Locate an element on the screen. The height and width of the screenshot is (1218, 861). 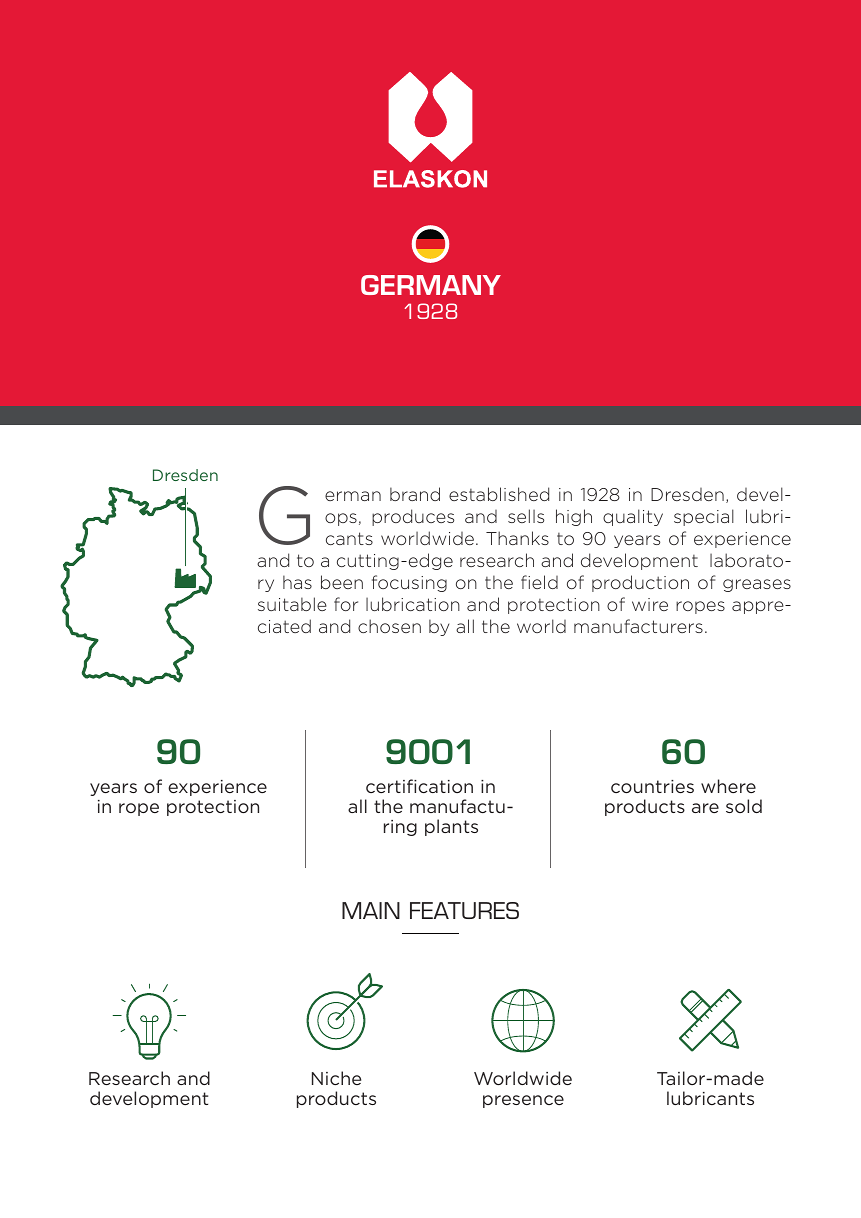
FEATURES is located at coordinates (464, 910).
